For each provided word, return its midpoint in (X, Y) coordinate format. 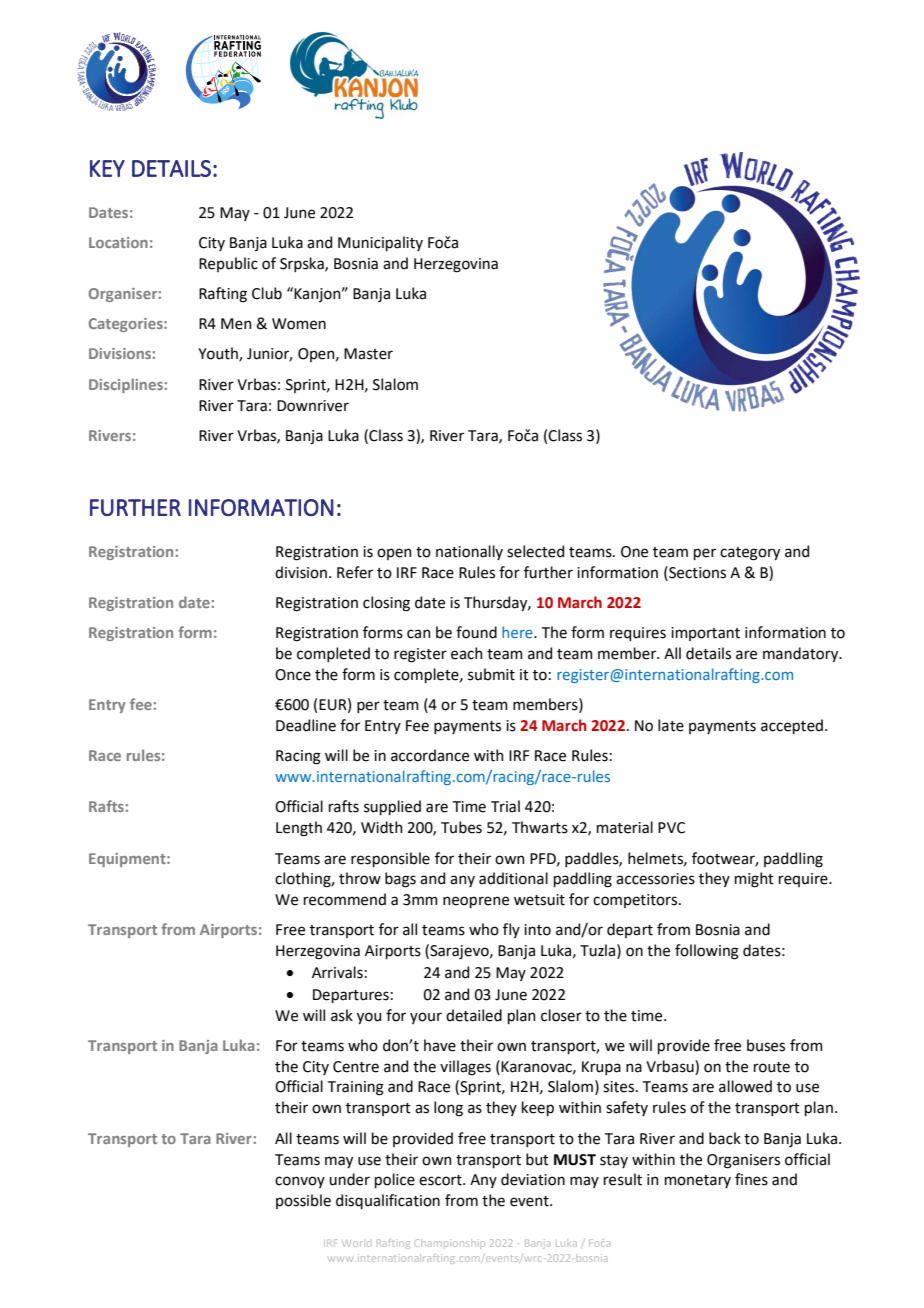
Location (118, 242)
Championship (450, 1243)
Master (368, 354)
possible (303, 1201)
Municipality (380, 243)
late (671, 725)
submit (491, 674)
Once (293, 675)
